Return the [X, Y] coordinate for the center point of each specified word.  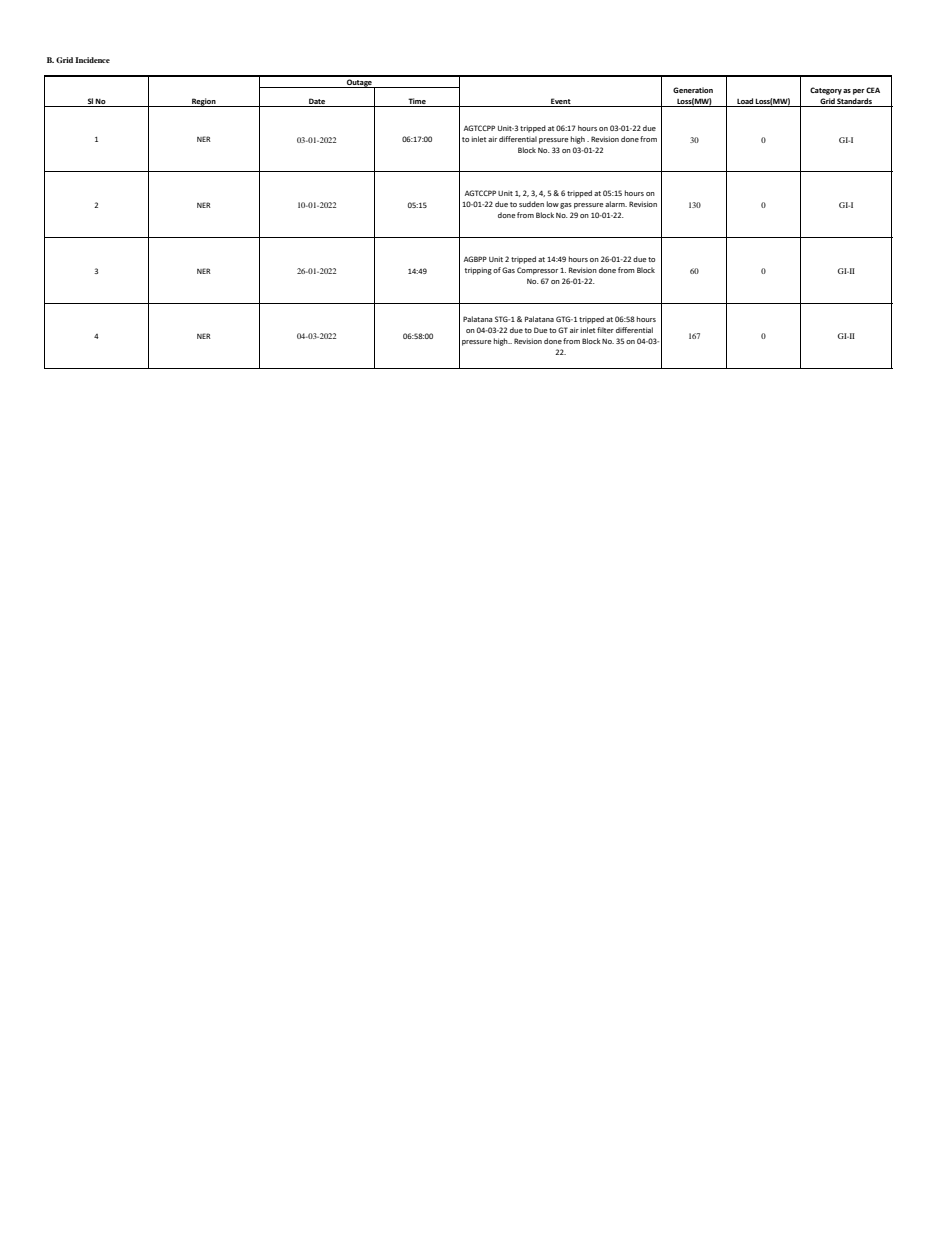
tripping [478, 271]
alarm [616, 204]
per [859, 92]
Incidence [92, 60]
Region [204, 102]
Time [417, 102]
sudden [531, 204]
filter [605, 330]
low [553, 204]
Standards [855, 102]
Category [826, 91]
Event [561, 102]
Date [317, 102]
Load [745, 102]
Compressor [537, 271]
